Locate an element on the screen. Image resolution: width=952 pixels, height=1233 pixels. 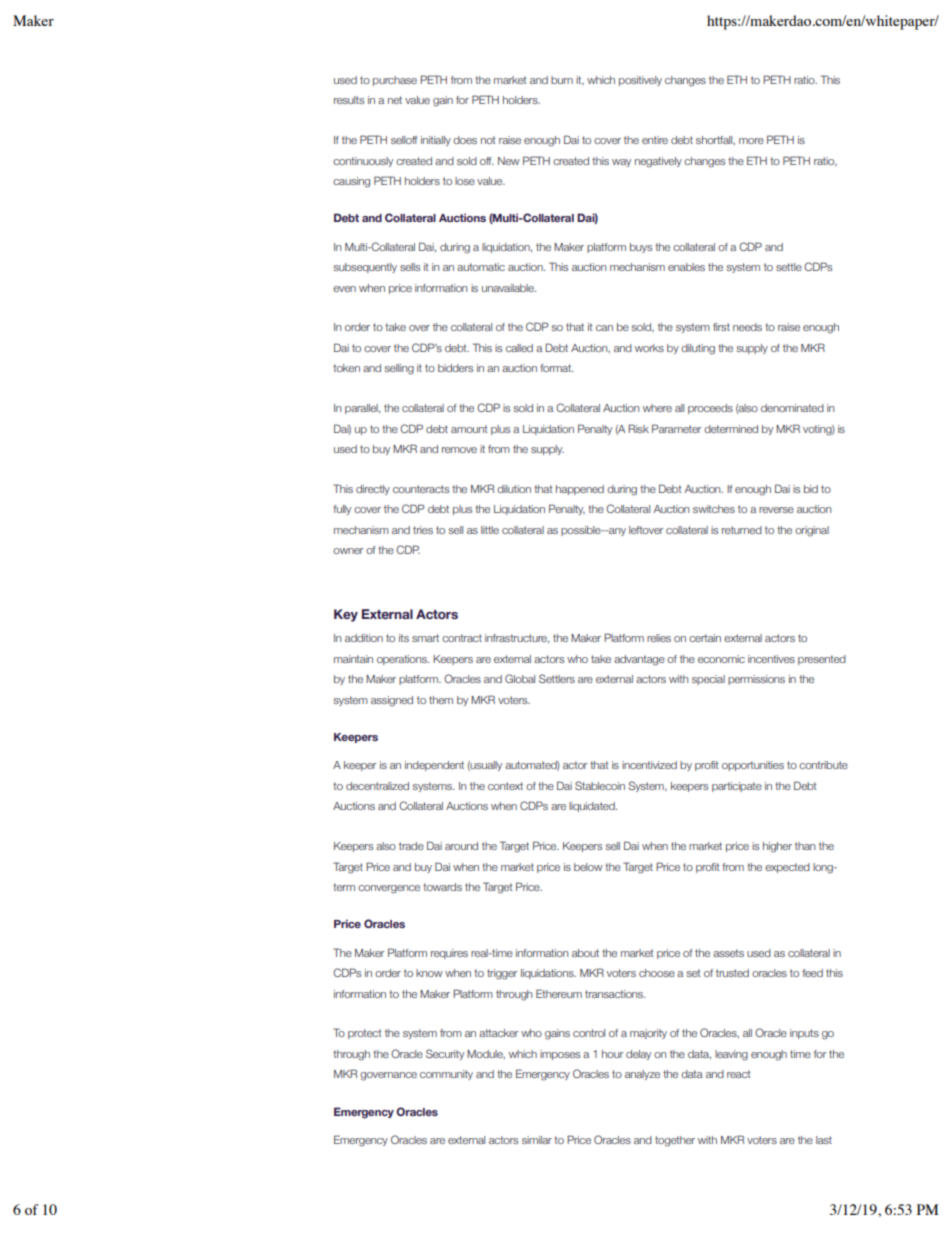
denominated is located at coordinates (792, 408).
